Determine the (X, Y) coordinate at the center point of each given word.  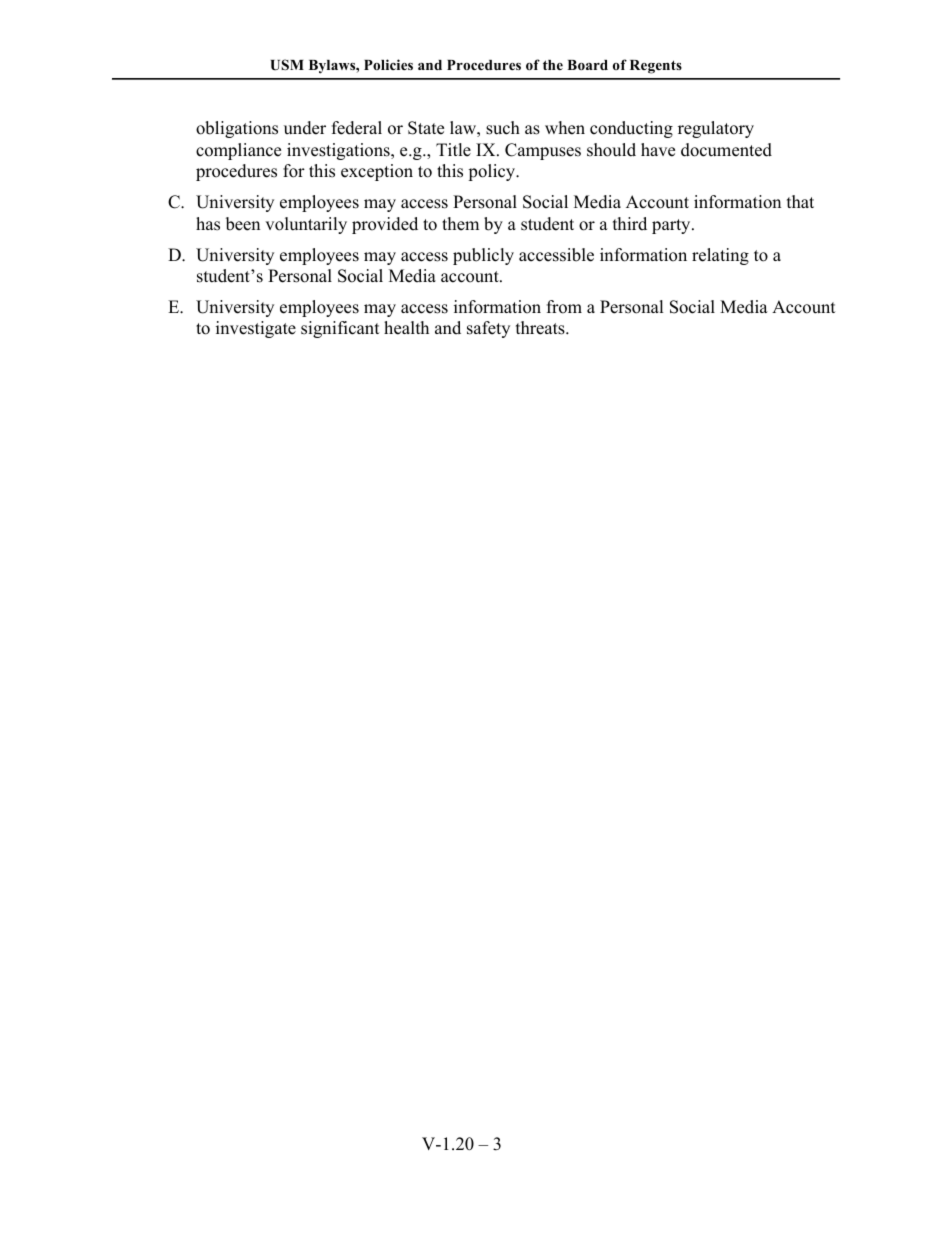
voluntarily (306, 225)
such (503, 128)
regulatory (716, 129)
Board (587, 65)
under (305, 128)
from (564, 307)
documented (726, 150)
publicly (483, 256)
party (672, 226)
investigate (256, 329)
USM (287, 65)
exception (377, 172)
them (460, 224)
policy (493, 172)
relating (720, 256)
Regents (656, 67)
